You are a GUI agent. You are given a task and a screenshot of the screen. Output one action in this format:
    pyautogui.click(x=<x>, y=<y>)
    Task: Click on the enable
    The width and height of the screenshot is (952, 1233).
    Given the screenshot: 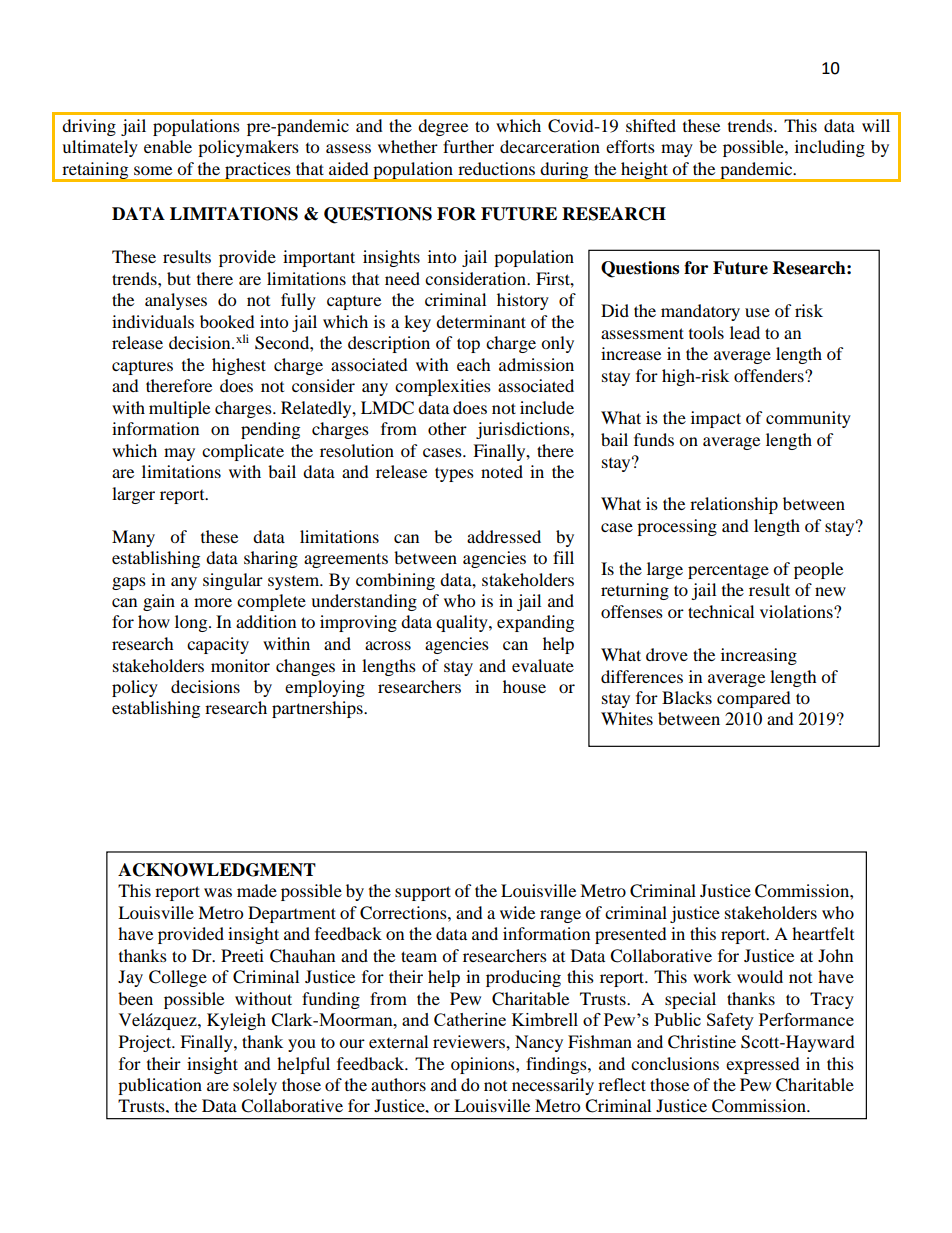 What is the action you would take?
    pyautogui.click(x=168, y=146)
